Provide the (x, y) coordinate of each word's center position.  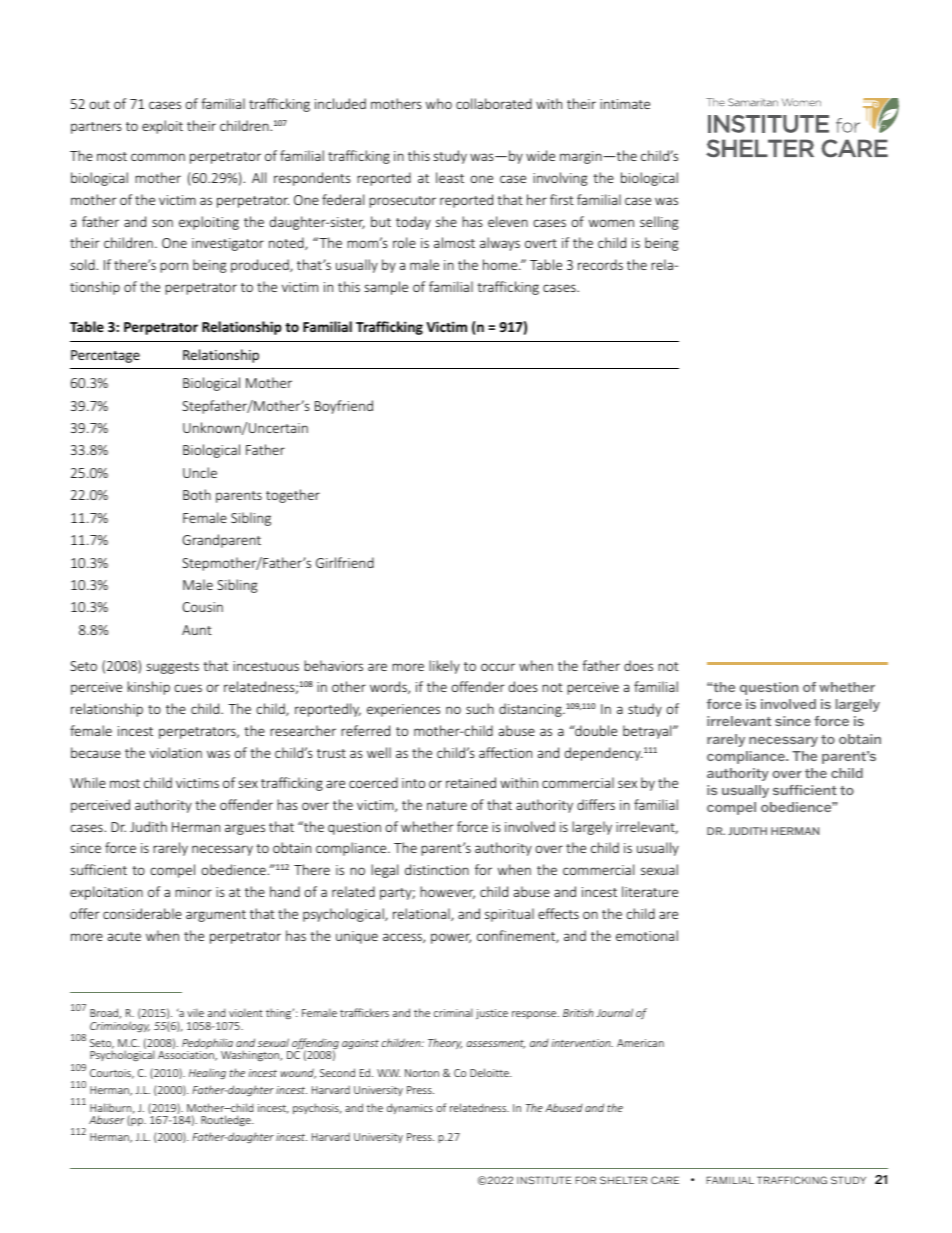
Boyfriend (344, 407)
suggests (173, 668)
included (340, 103)
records (600, 264)
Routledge (227, 1120)
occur (498, 667)
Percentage (105, 356)
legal (384, 871)
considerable (142, 913)
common (158, 157)
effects (558, 913)
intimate (625, 104)
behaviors (333, 665)
